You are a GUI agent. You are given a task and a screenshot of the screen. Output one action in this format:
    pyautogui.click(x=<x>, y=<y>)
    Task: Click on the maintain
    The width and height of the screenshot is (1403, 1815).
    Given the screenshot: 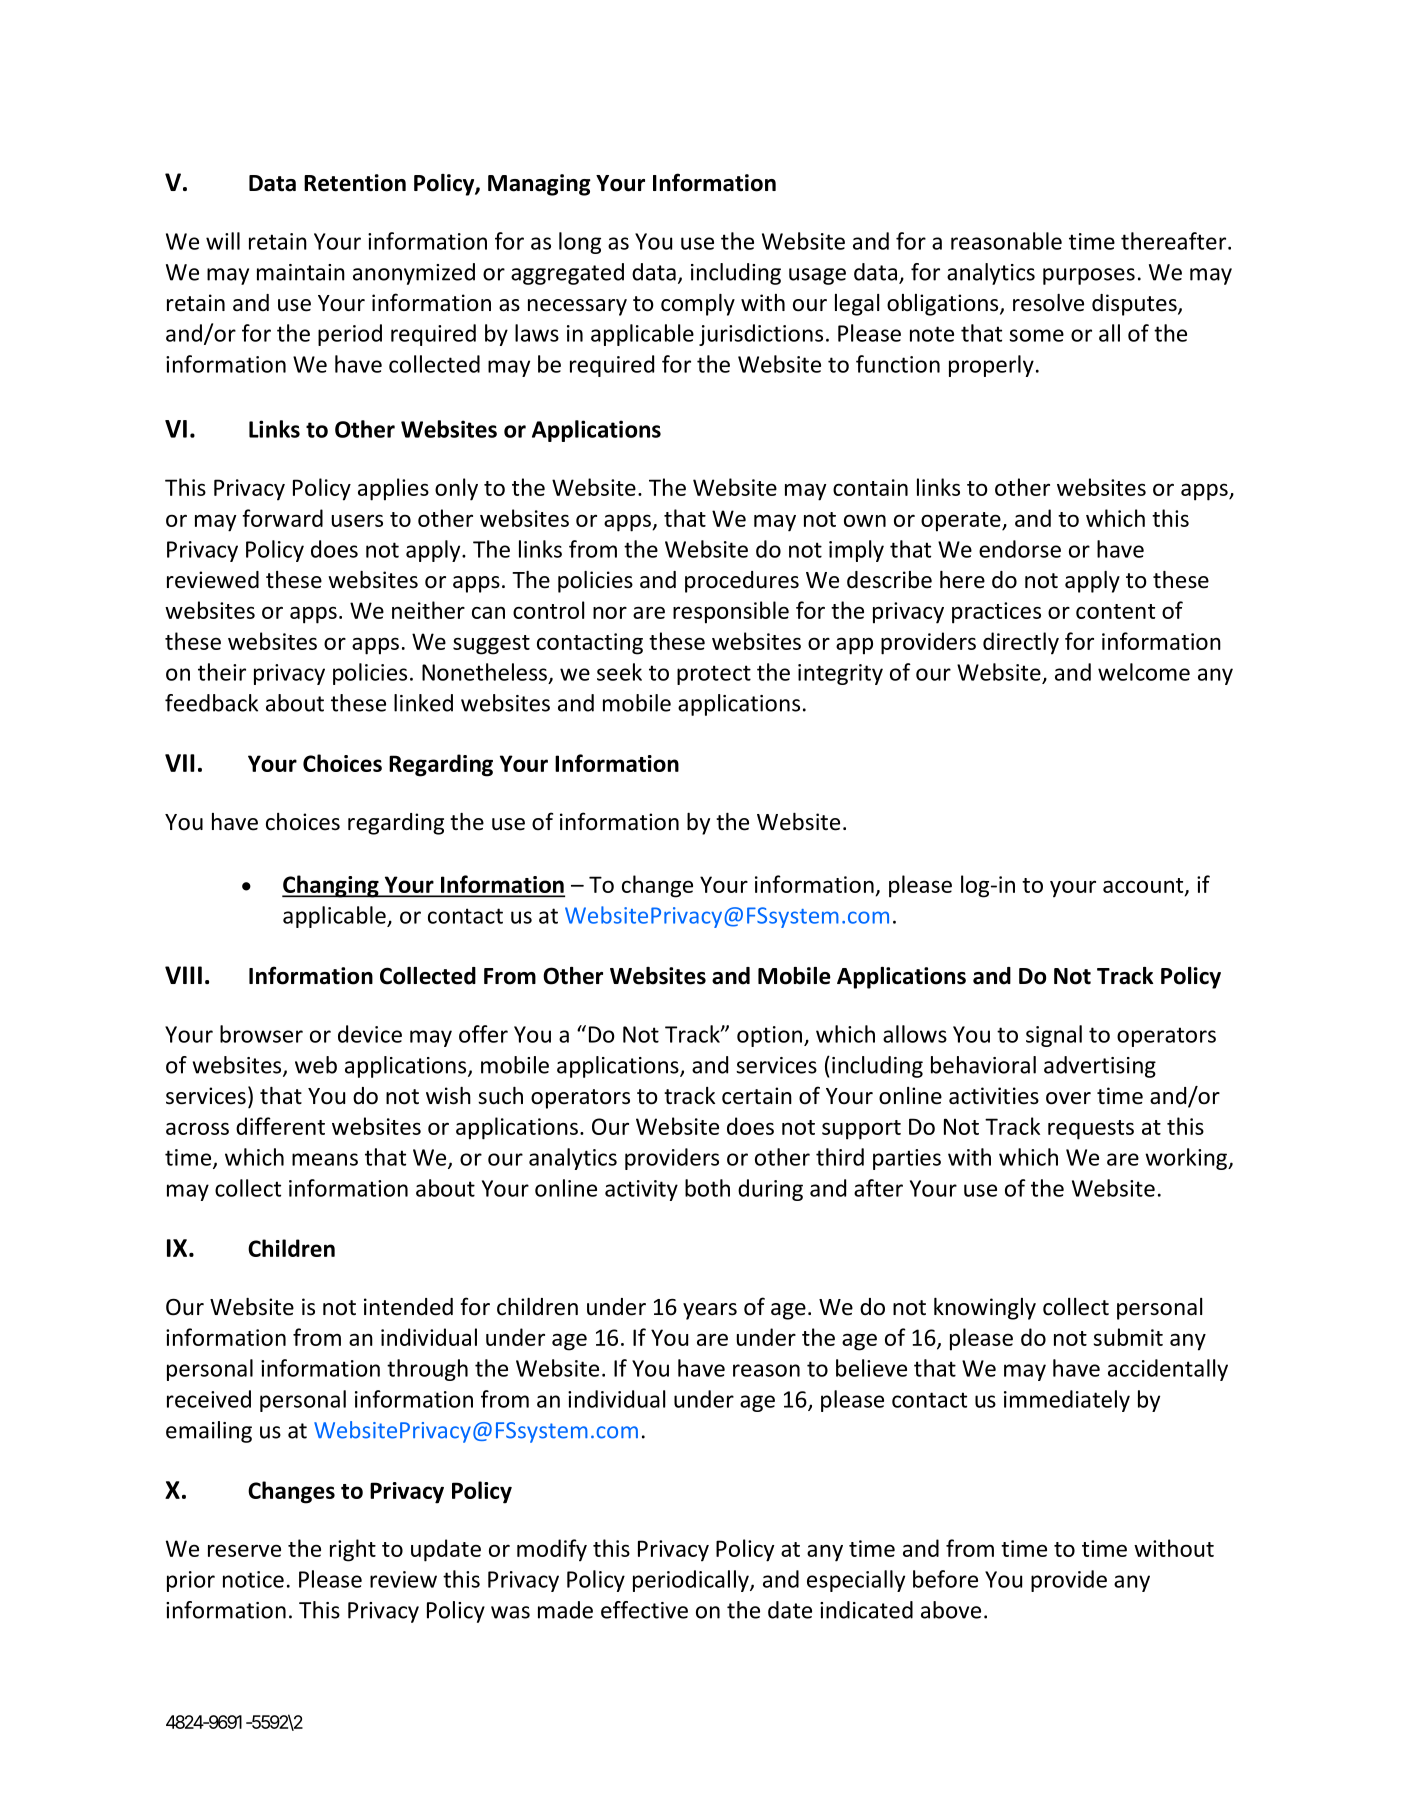 What is the action you would take?
    pyautogui.click(x=301, y=272)
